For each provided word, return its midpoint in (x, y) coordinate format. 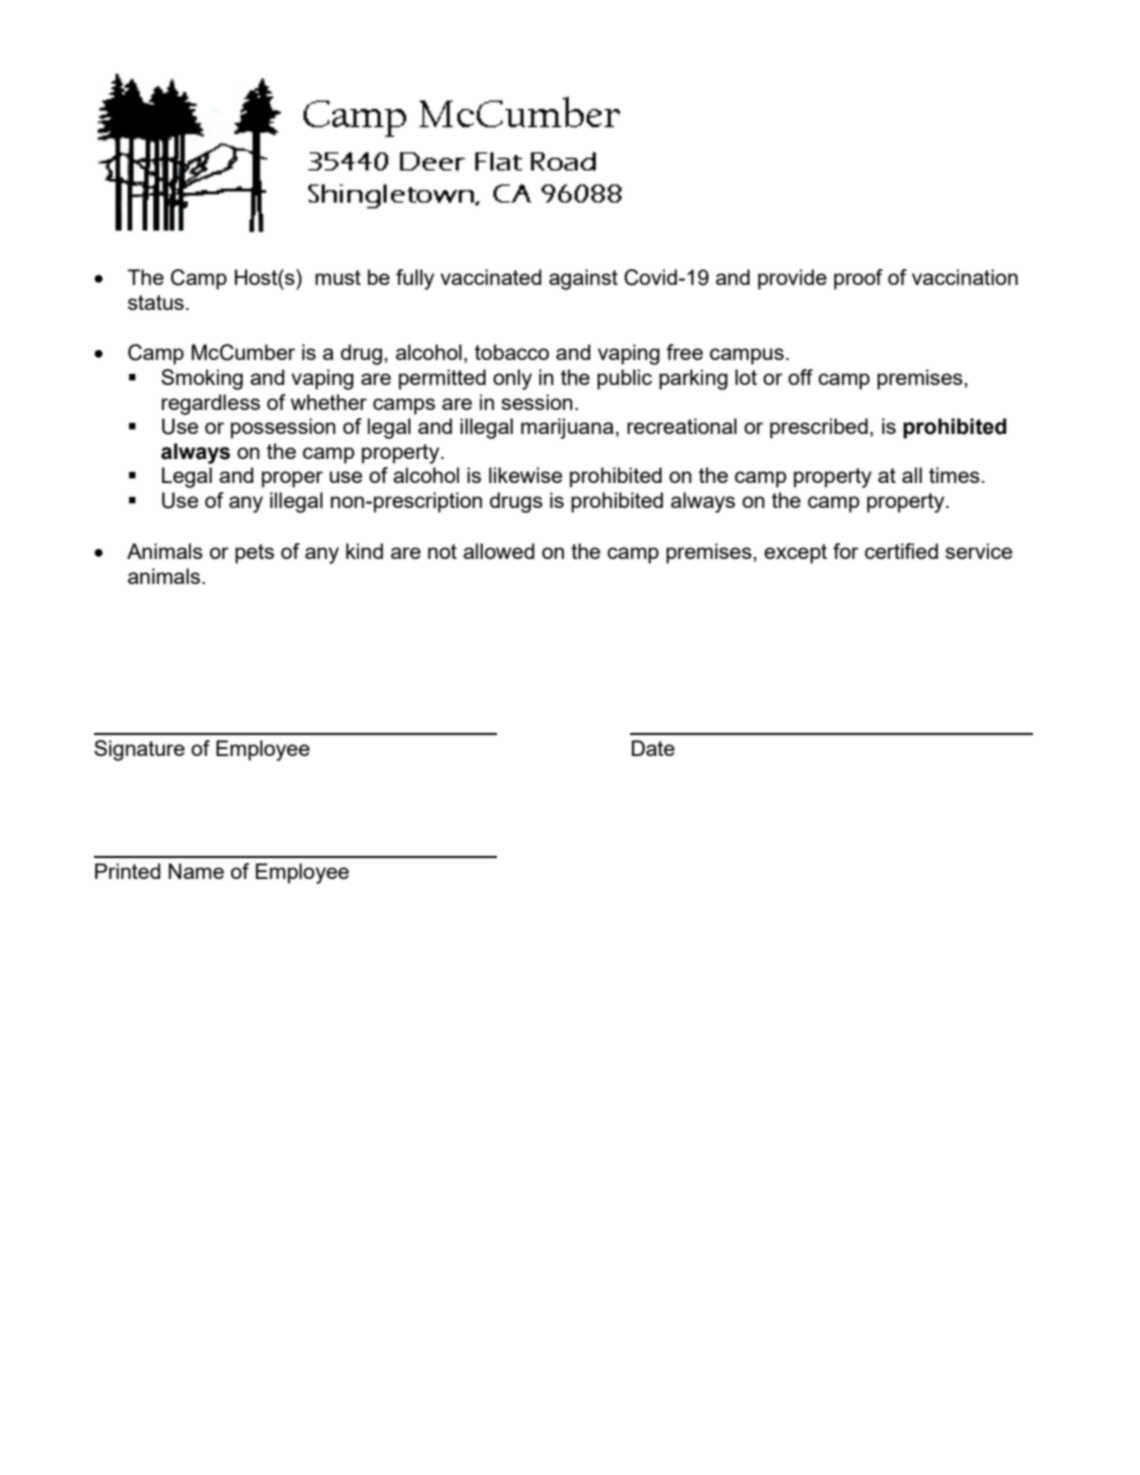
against (583, 279)
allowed (498, 551)
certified (901, 551)
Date (653, 748)
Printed (127, 871)
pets (254, 554)
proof (858, 279)
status (156, 302)
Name (196, 871)
